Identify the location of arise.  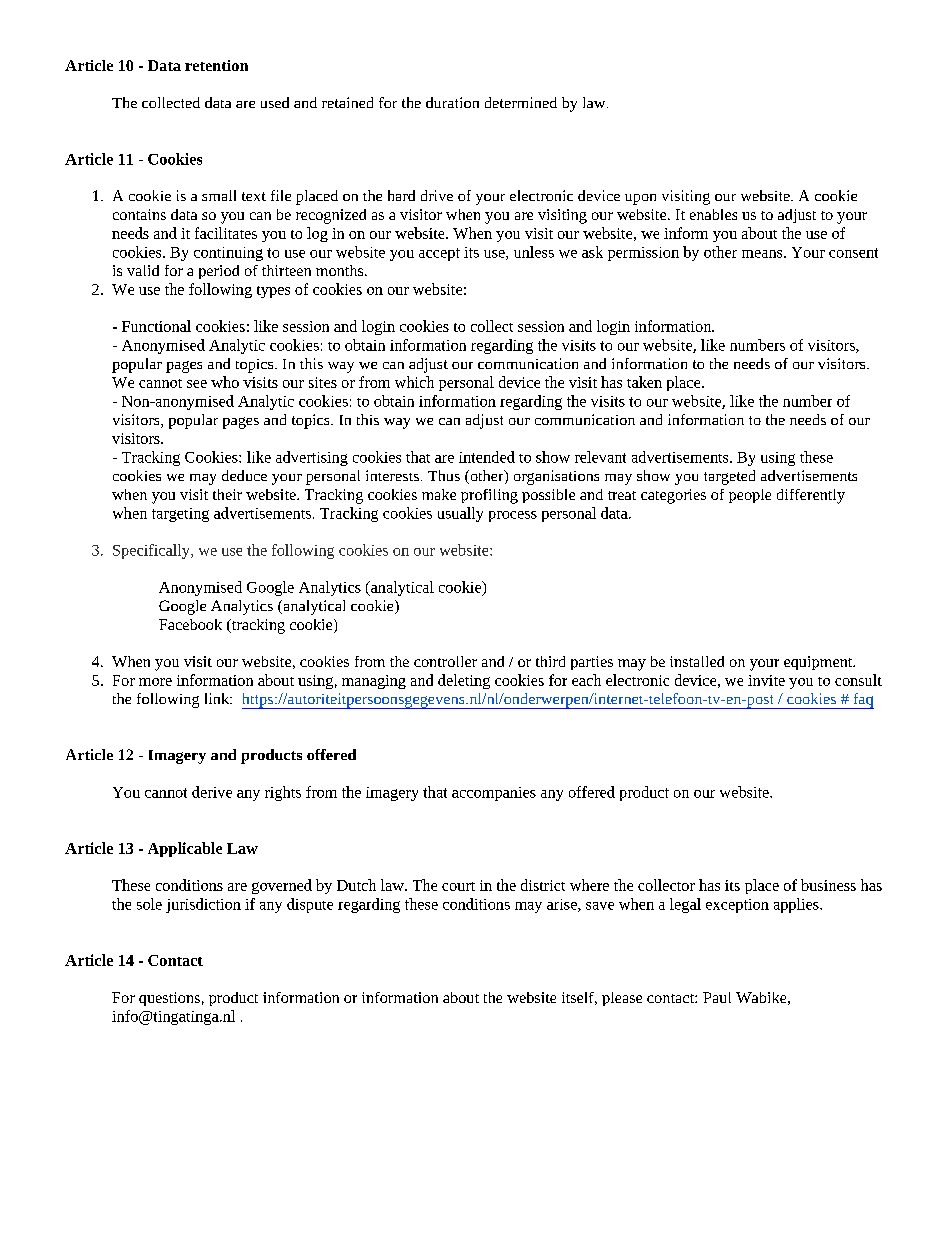
(563, 905).
